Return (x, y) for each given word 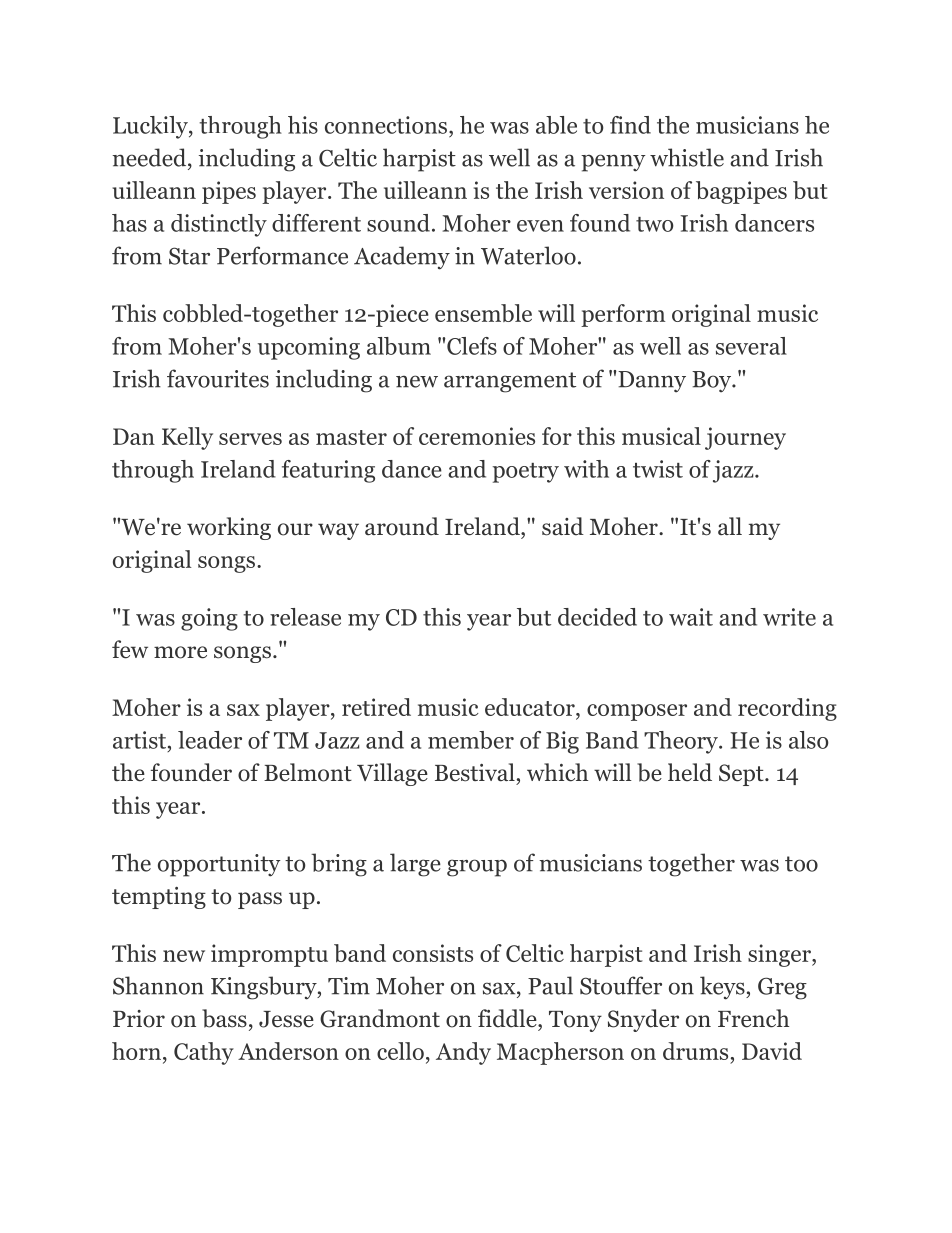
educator (531, 707)
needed (150, 157)
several (751, 346)
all (730, 526)
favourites (218, 378)
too (801, 864)
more (180, 652)
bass (224, 1018)
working (229, 528)
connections (386, 125)
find (630, 125)
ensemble (483, 313)
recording (787, 709)
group (477, 868)
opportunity (219, 865)
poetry (525, 473)
